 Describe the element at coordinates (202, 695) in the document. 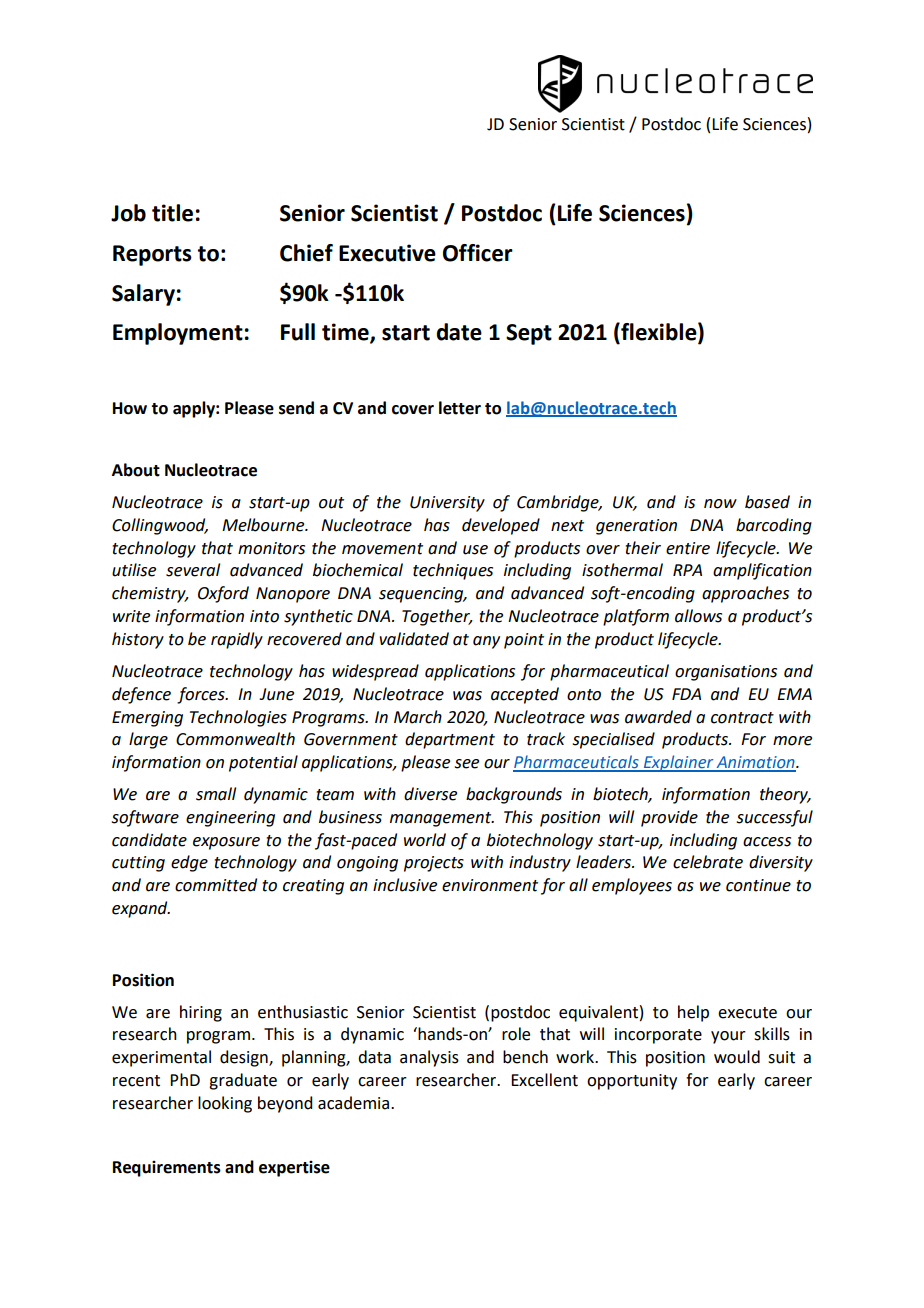

I see `forces` at that location.
